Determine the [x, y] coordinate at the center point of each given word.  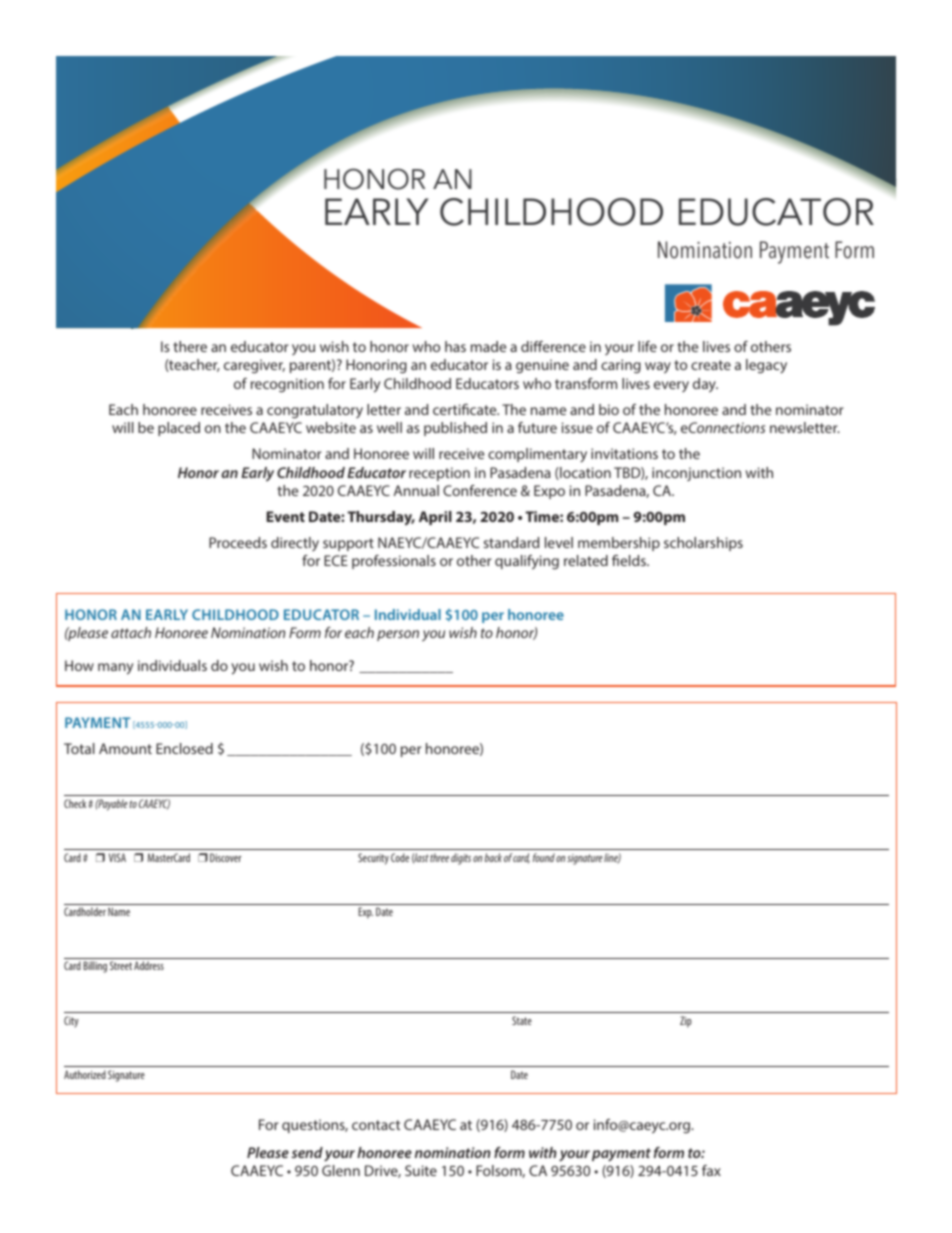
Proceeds [238, 542]
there [190, 346]
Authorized [85, 1074]
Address [149, 965]
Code [400, 857]
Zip [686, 1022]
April [435, 518]
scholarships [703, 544]
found [544, 857]
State [522, 1020]
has [455, 346]
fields [630, 560]
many [115, 669]
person [398, 635]
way [658, 368]
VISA [117, 857]
